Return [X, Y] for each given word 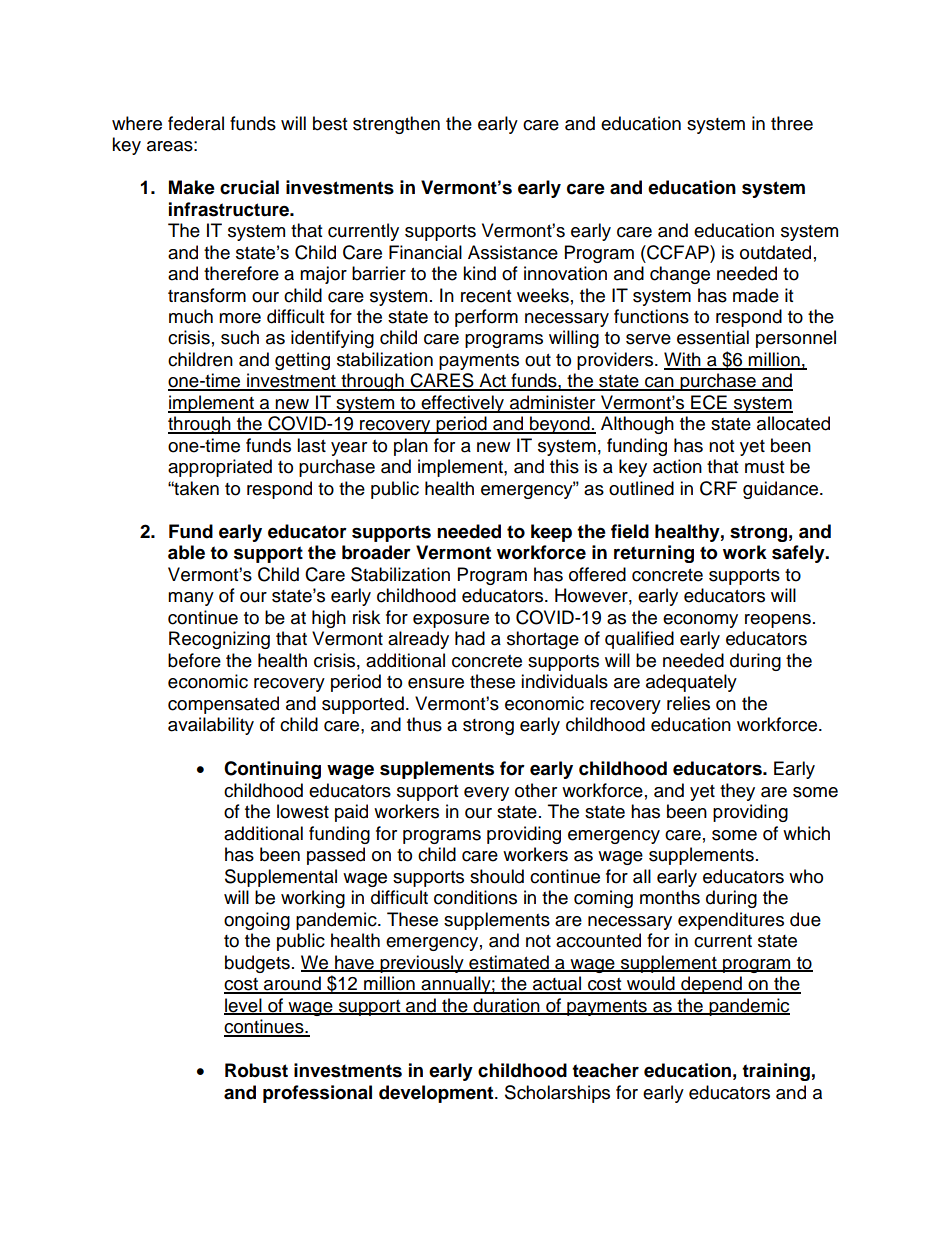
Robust [256, 1070]
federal [196, 123]
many [191, 599]
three [792, 123]
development [437, 1094]
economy [700, 621]
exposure [451, 621]
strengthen [396, 125]
